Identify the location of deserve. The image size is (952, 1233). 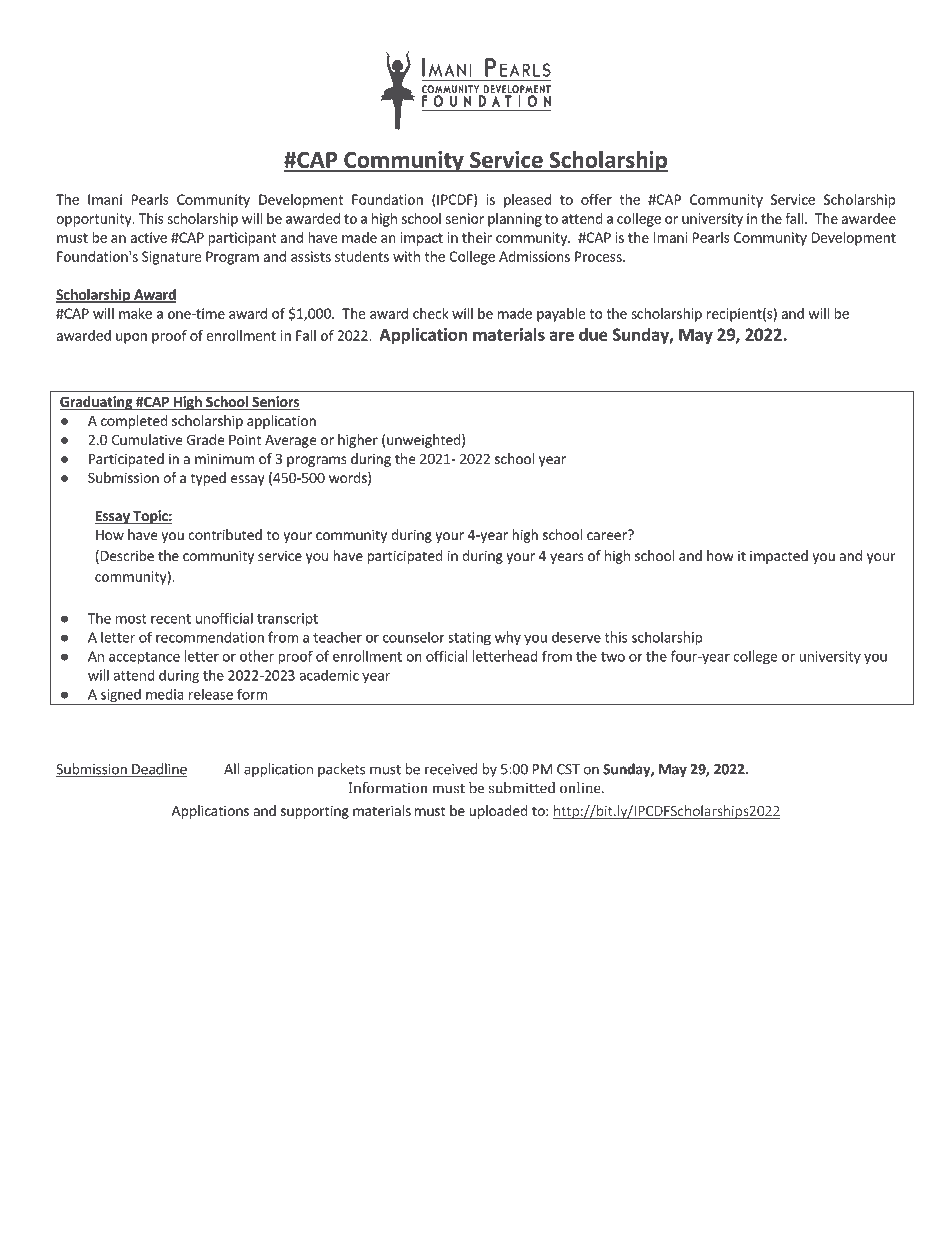
(576, 637).
